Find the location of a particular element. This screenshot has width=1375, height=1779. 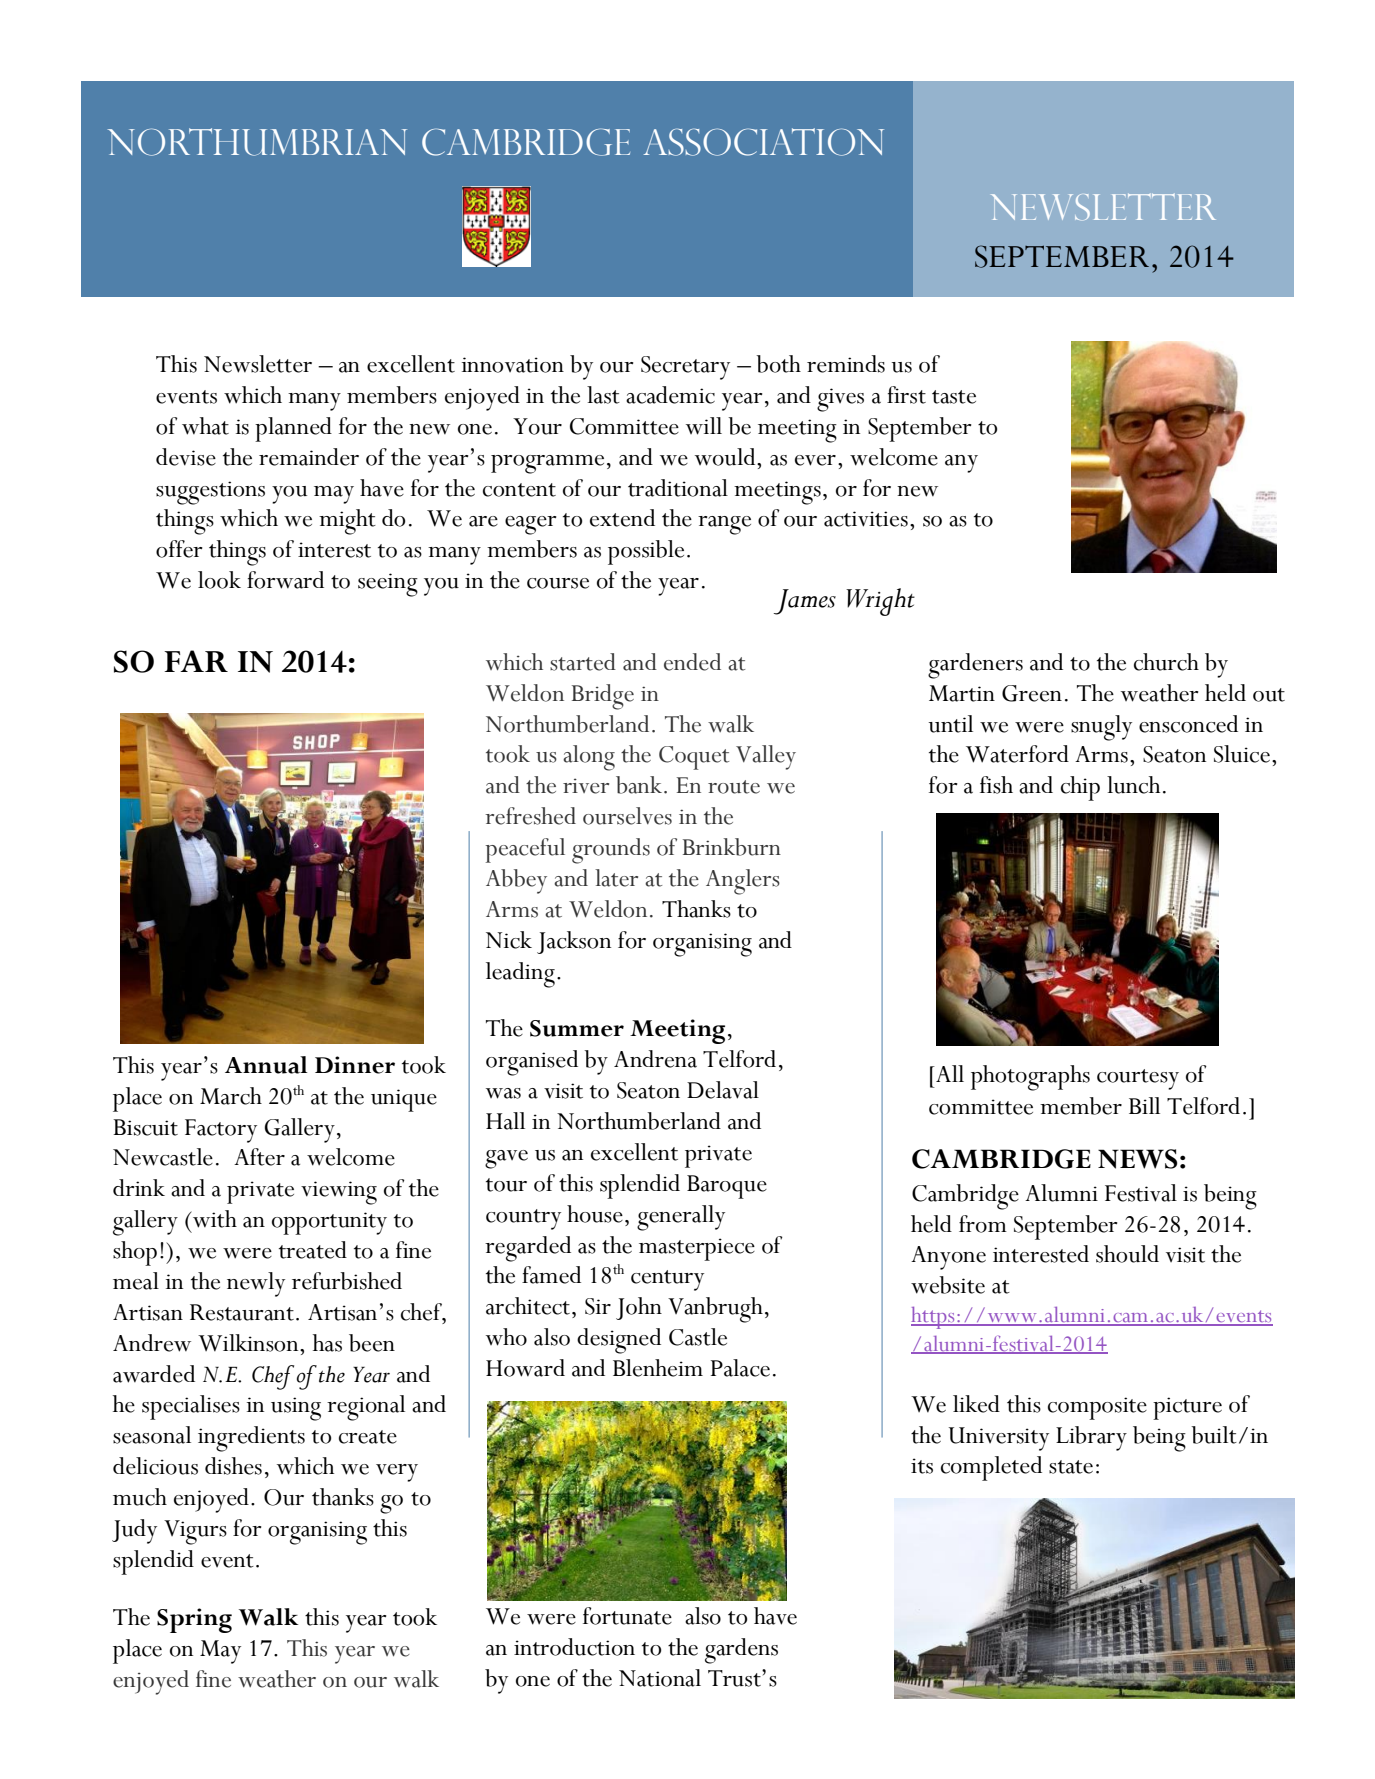

state is located at coordinates (1071, 1467).
